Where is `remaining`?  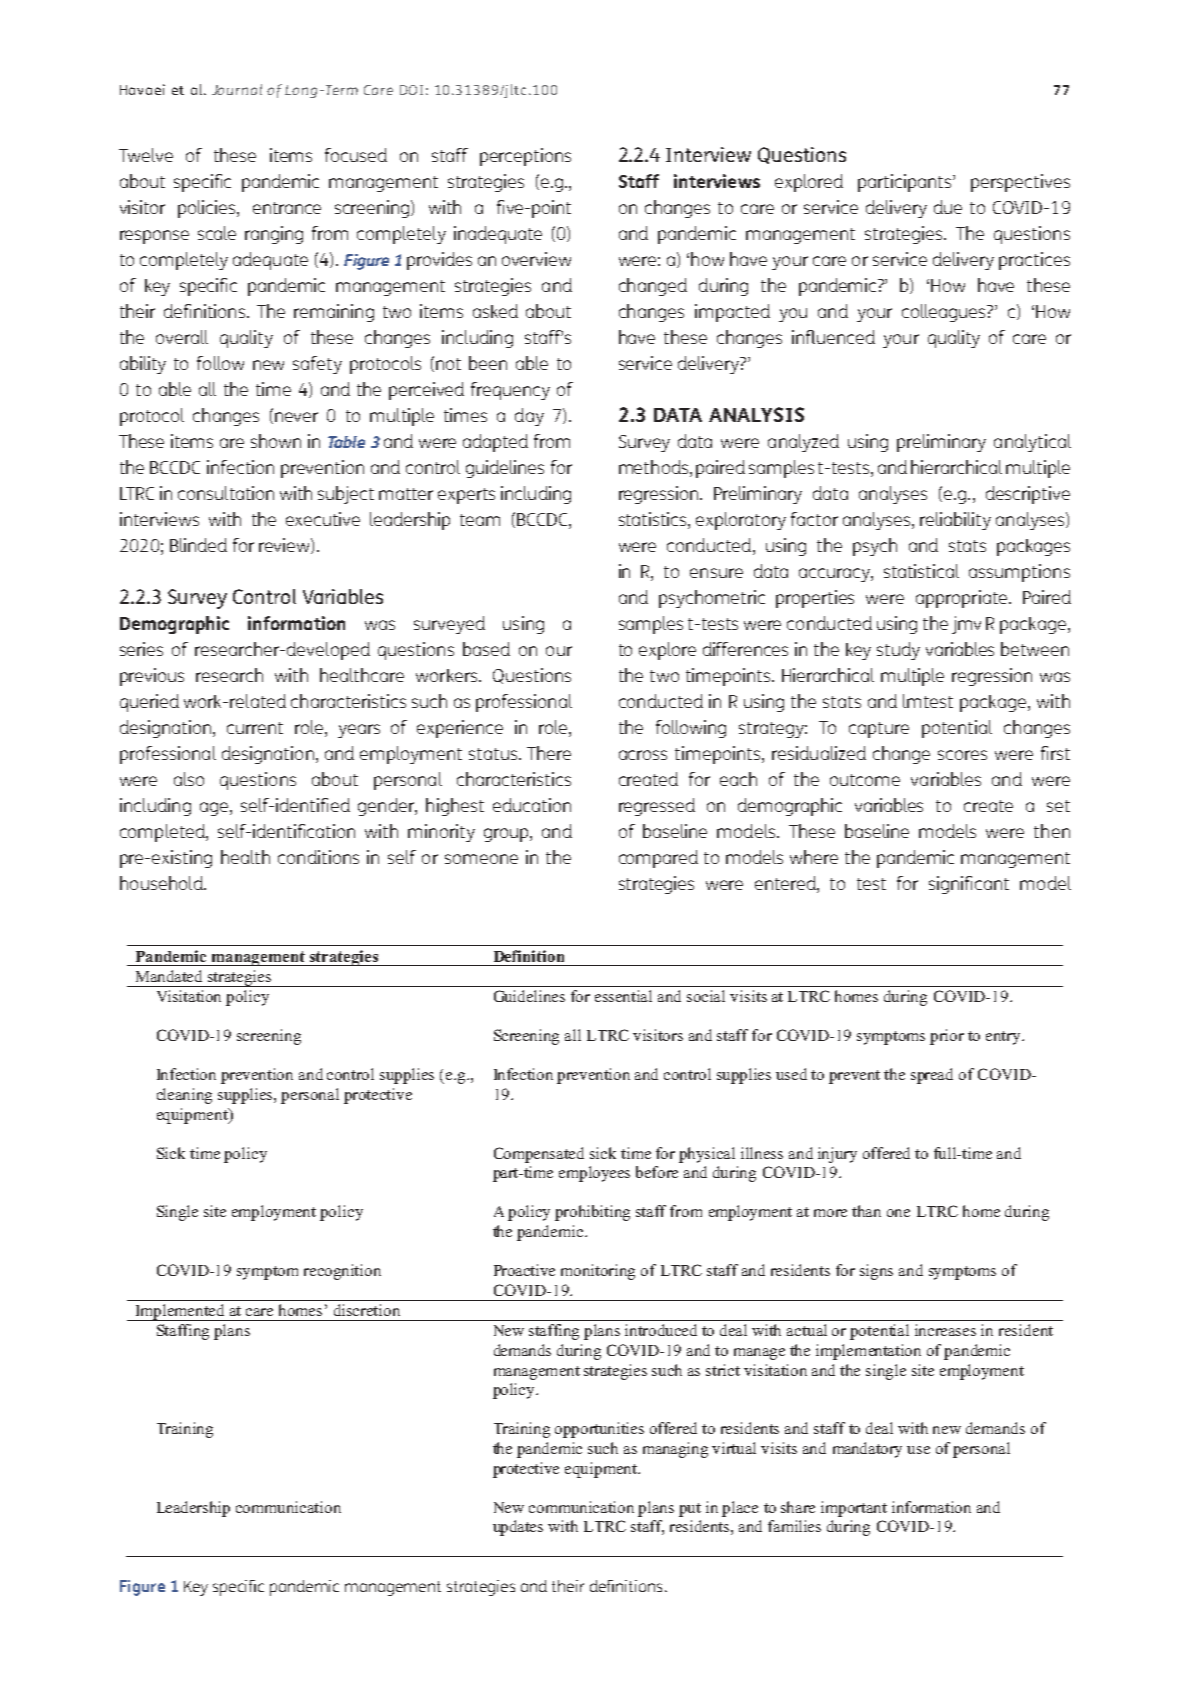
remaining is located at coordinates (334, 313).
